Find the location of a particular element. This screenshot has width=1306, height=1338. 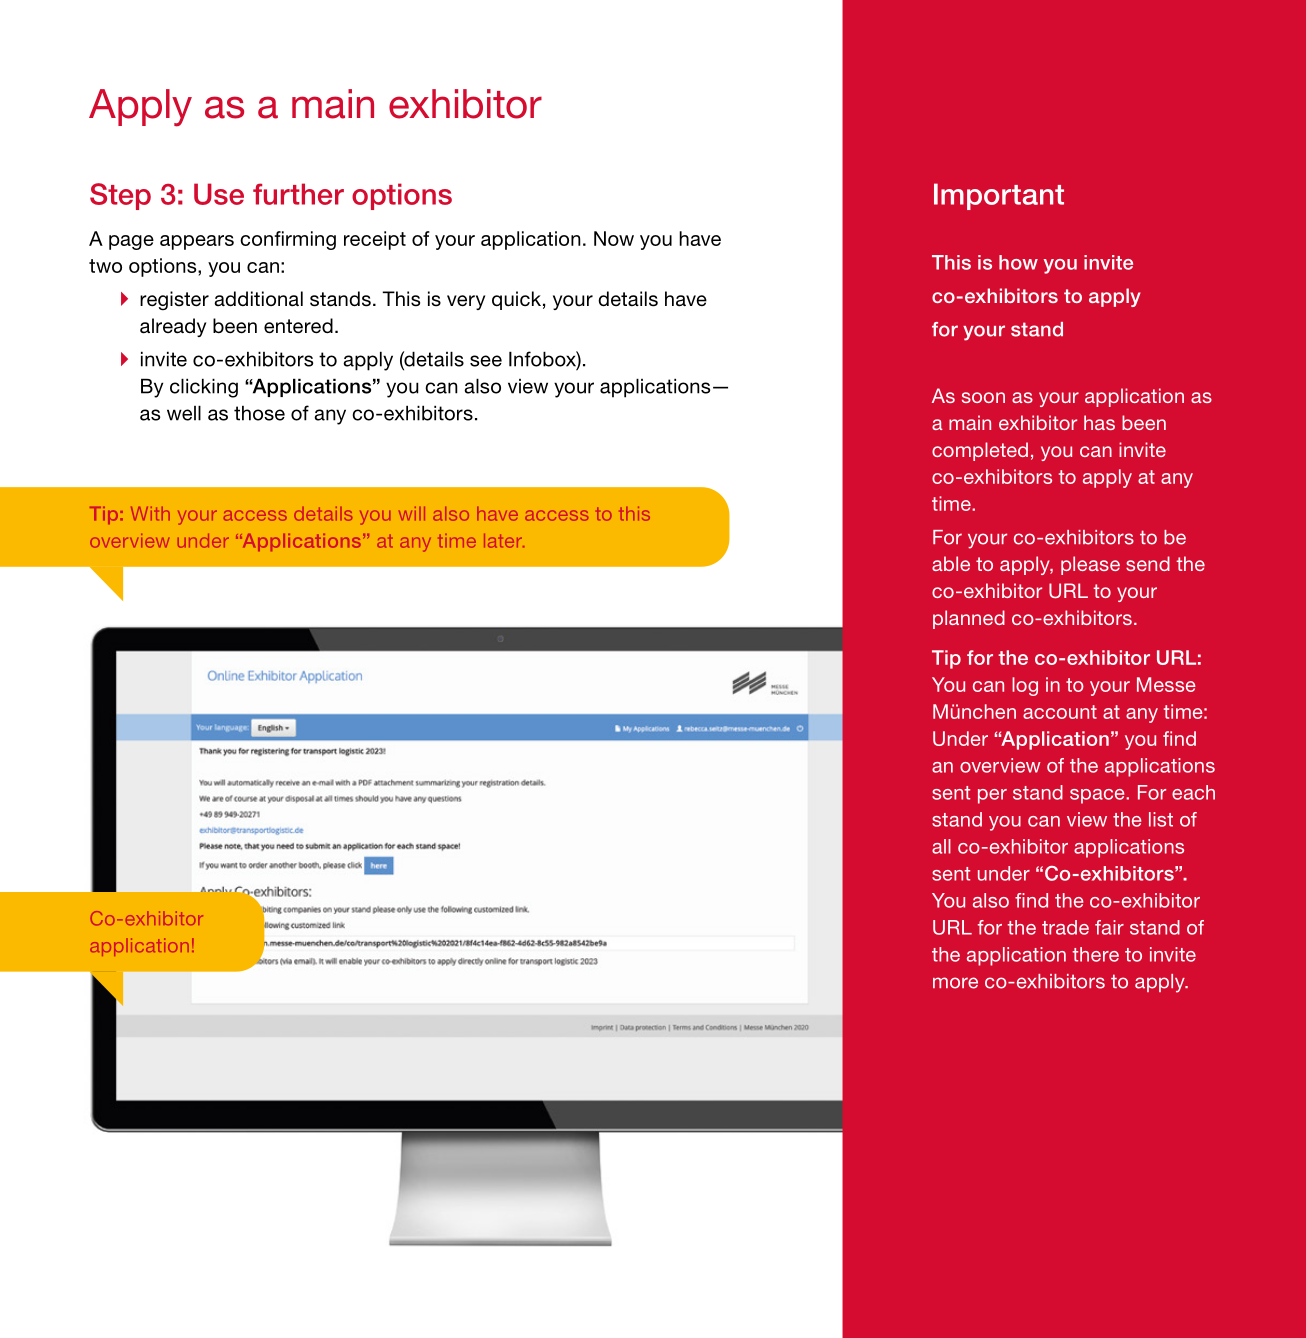

there is located at coordinates (1095, 954).
